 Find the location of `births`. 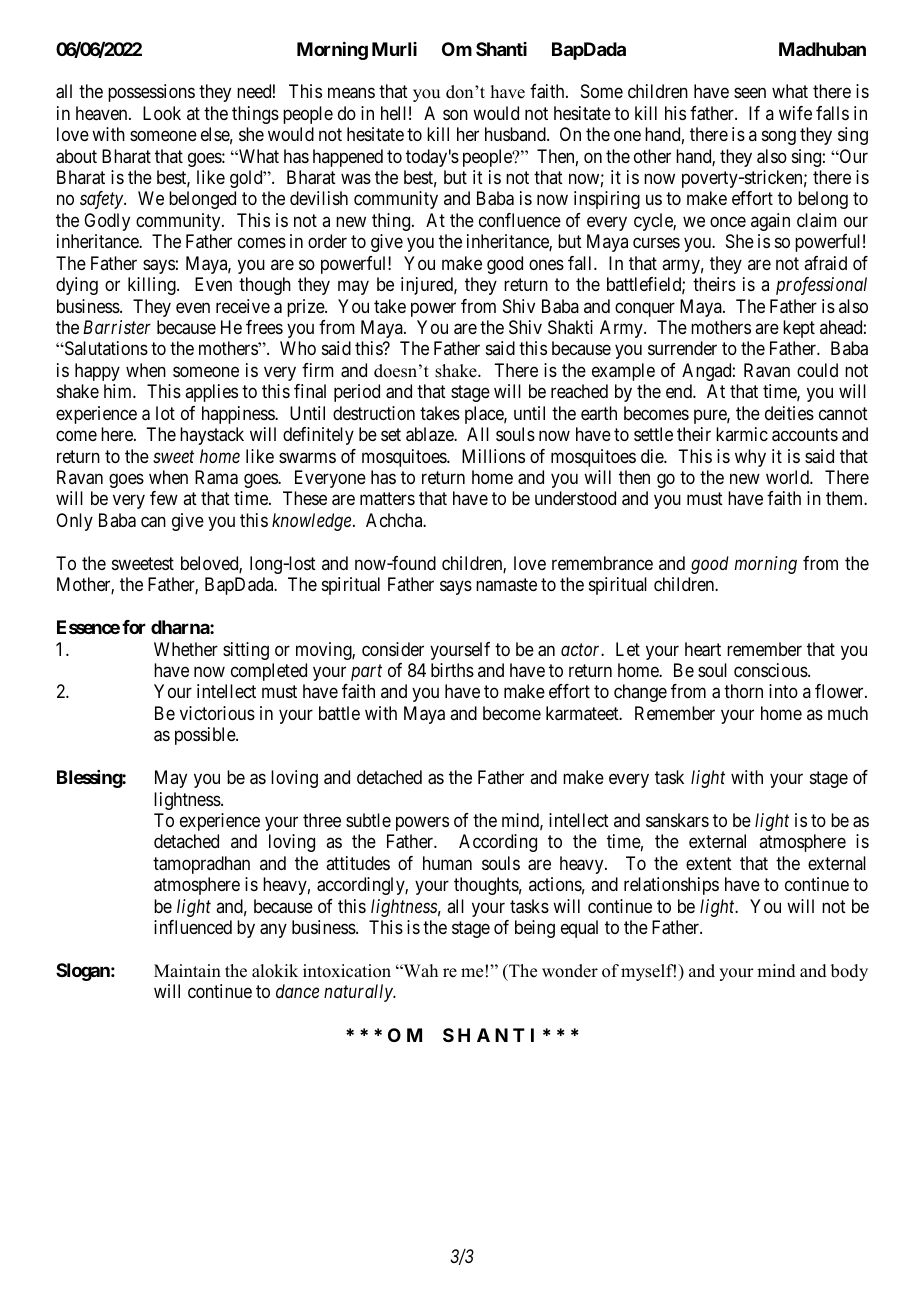

births is located at coordinates (452, 670).
